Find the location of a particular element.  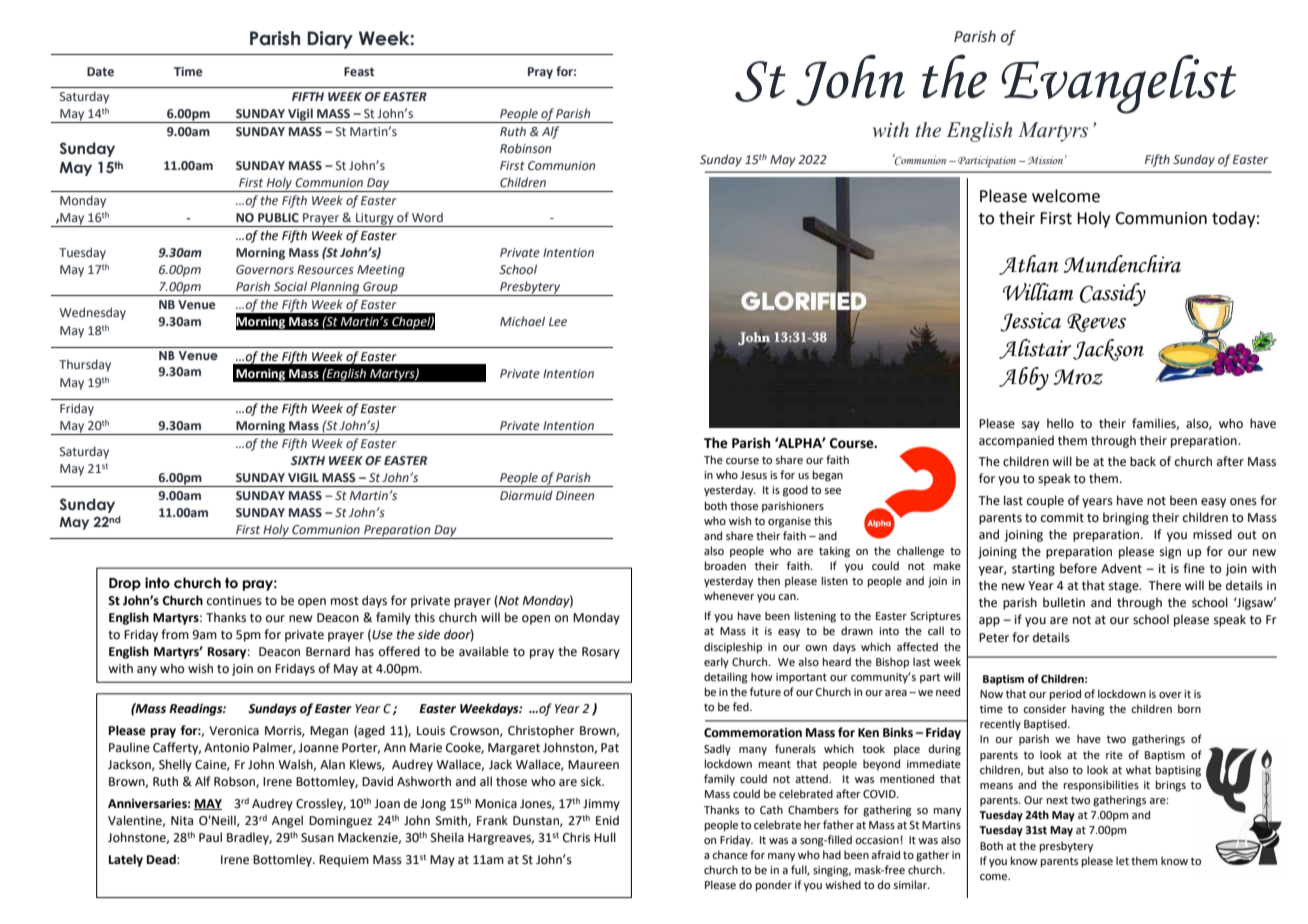

Dead is located at coordinates (162, 859).
